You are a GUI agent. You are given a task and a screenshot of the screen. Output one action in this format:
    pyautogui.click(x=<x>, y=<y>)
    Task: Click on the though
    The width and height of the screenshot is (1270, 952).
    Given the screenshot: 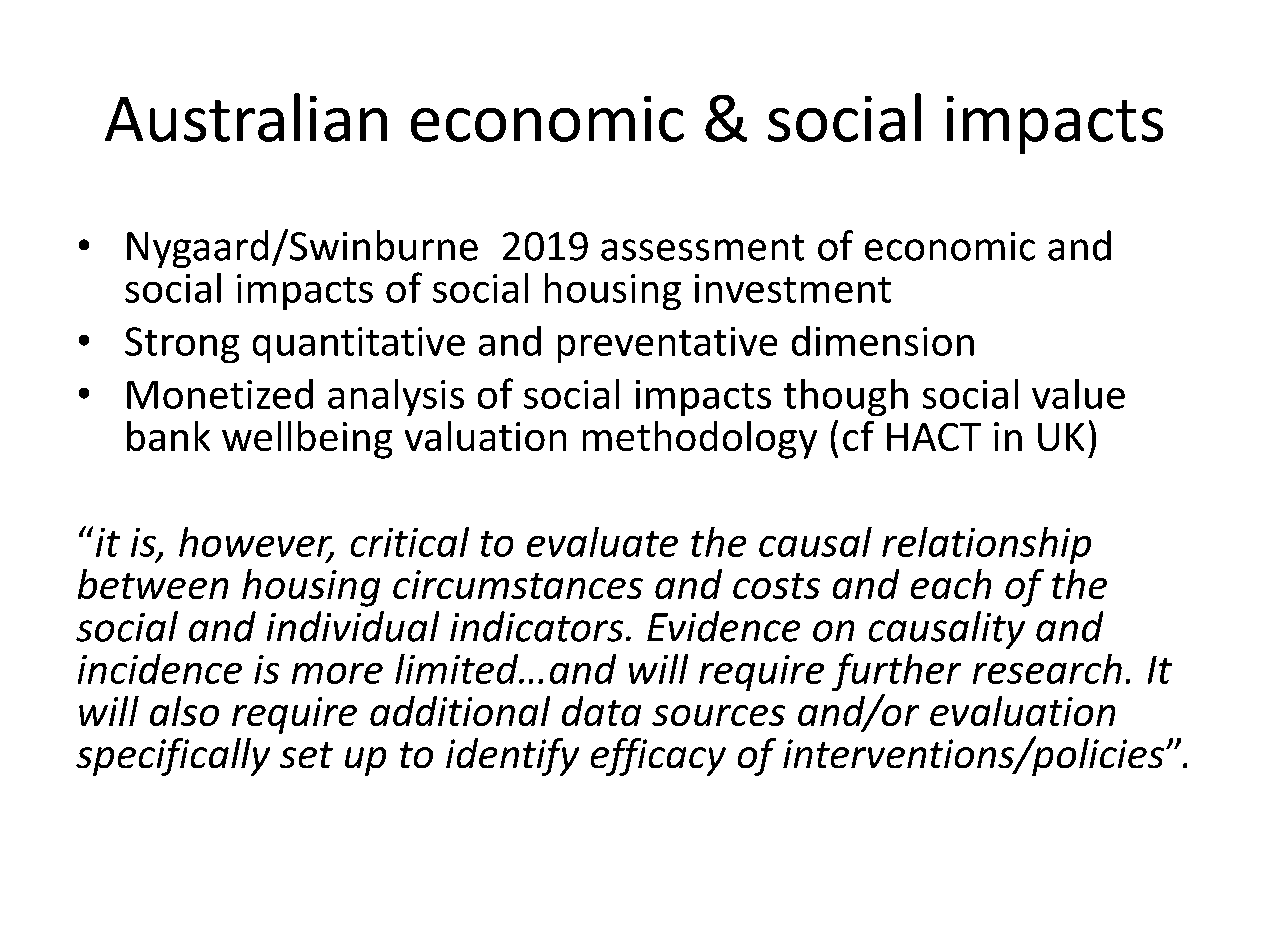 What is the action you would take?
    pyautogui.click(x=846, y=397)
